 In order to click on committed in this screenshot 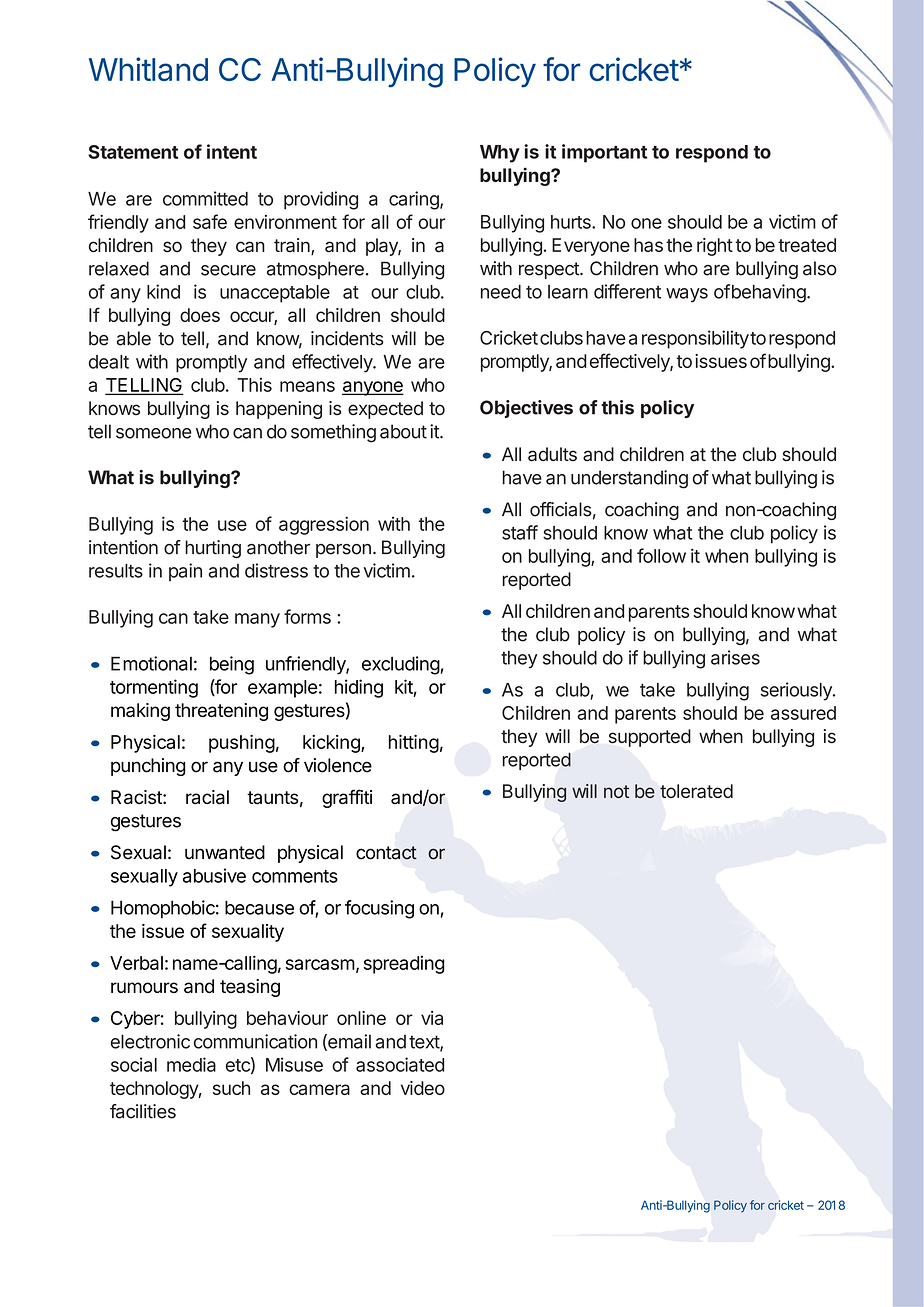, I will do `click(205, 198)`.
